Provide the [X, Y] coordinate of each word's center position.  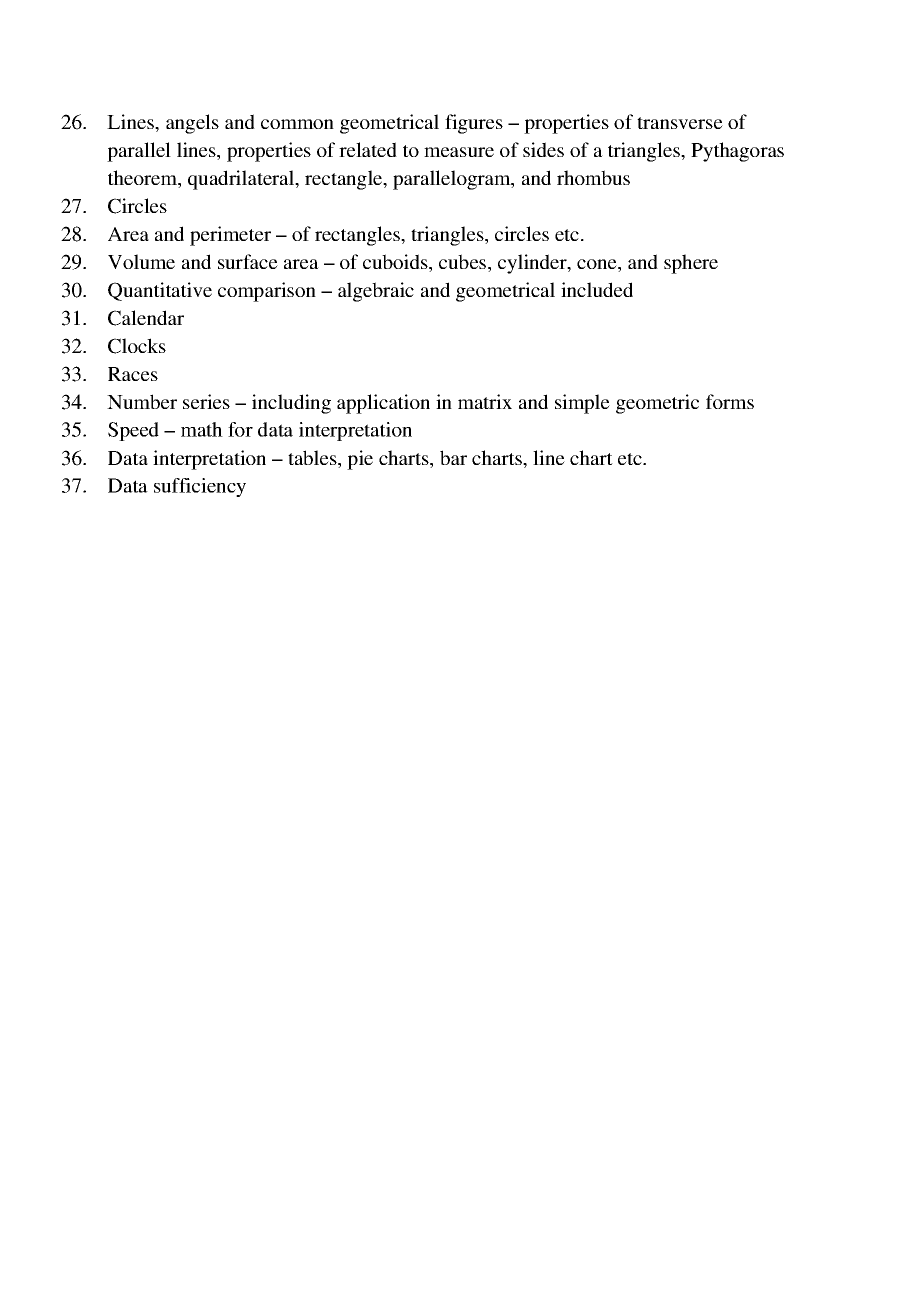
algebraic [376, 292]
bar [453, 457]
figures [474, 124]
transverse [680, 123]
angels [192, 124]
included [597, 289]
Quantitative [160, 291]
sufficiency [200, 487]
